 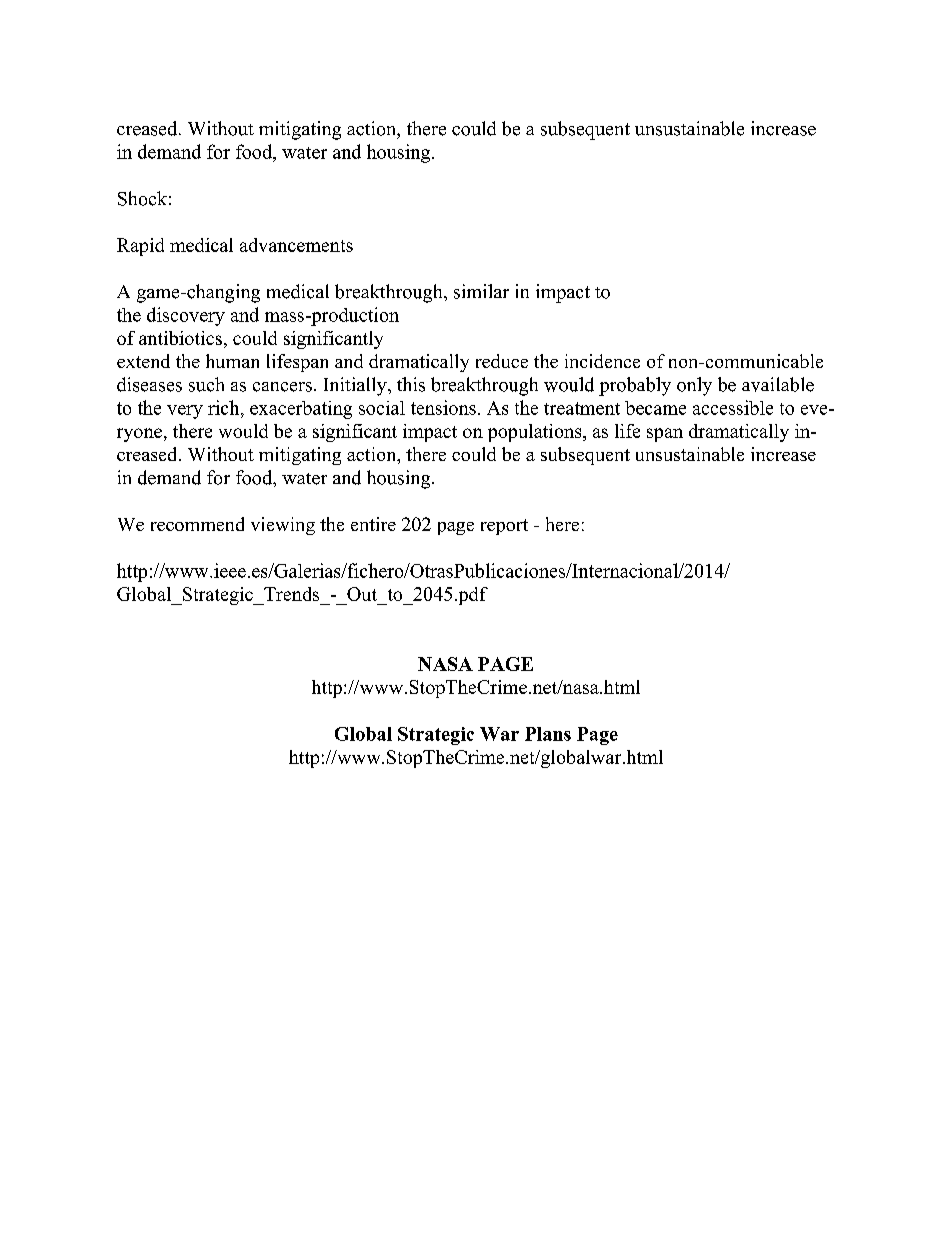 I want to click on similar, so click(x=481, y=291).
